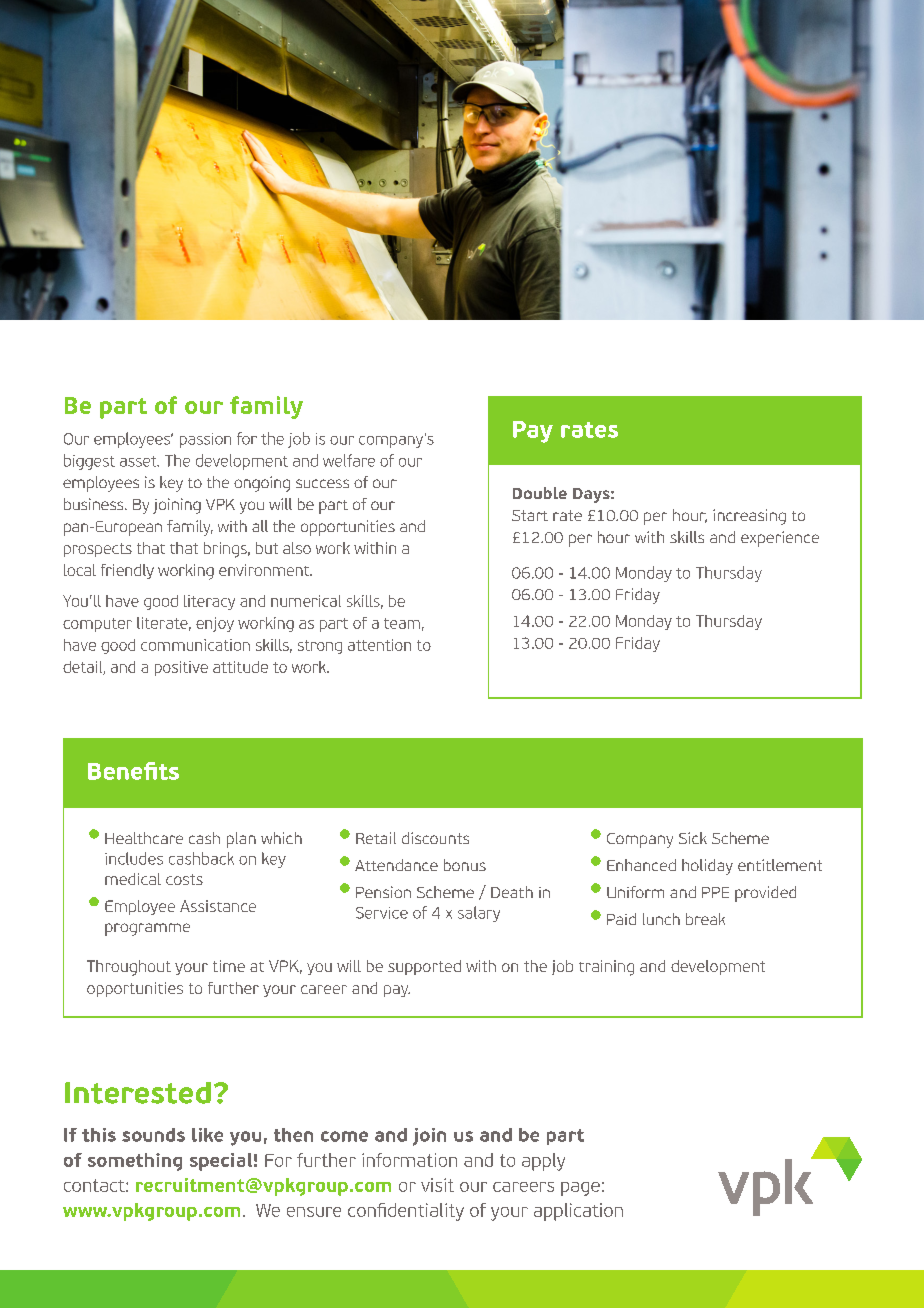 The image size is (924, 1308). I want to click on attention, so click(379, 645).
